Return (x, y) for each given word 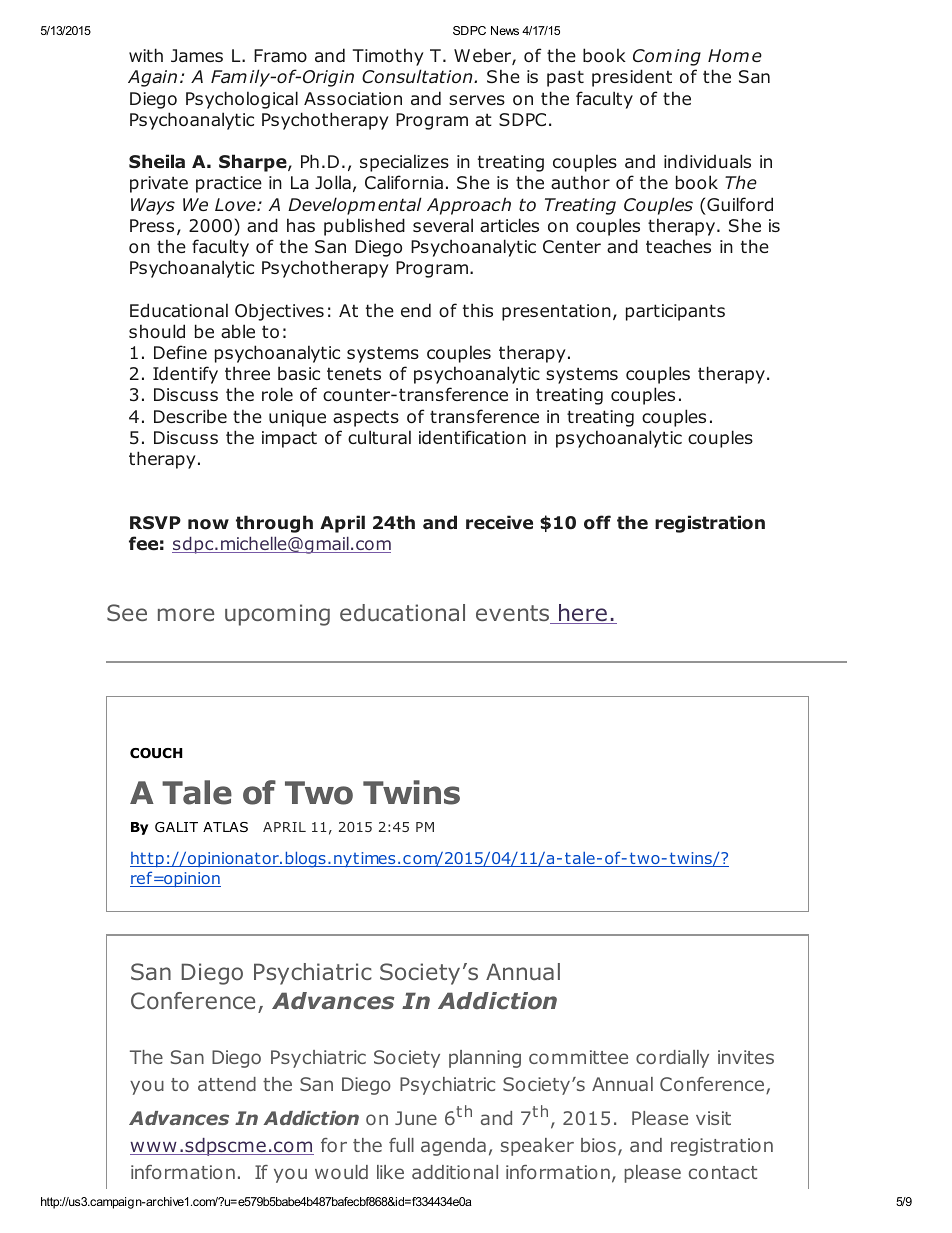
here (583, 614)
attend (227, 1084)
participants (675, 312)
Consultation (418, 76)
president (632, 78)
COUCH (156, 753)
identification (472, 437)
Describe (190, 416)
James (197, 55)
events (514, 614)
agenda (453, 1147)
